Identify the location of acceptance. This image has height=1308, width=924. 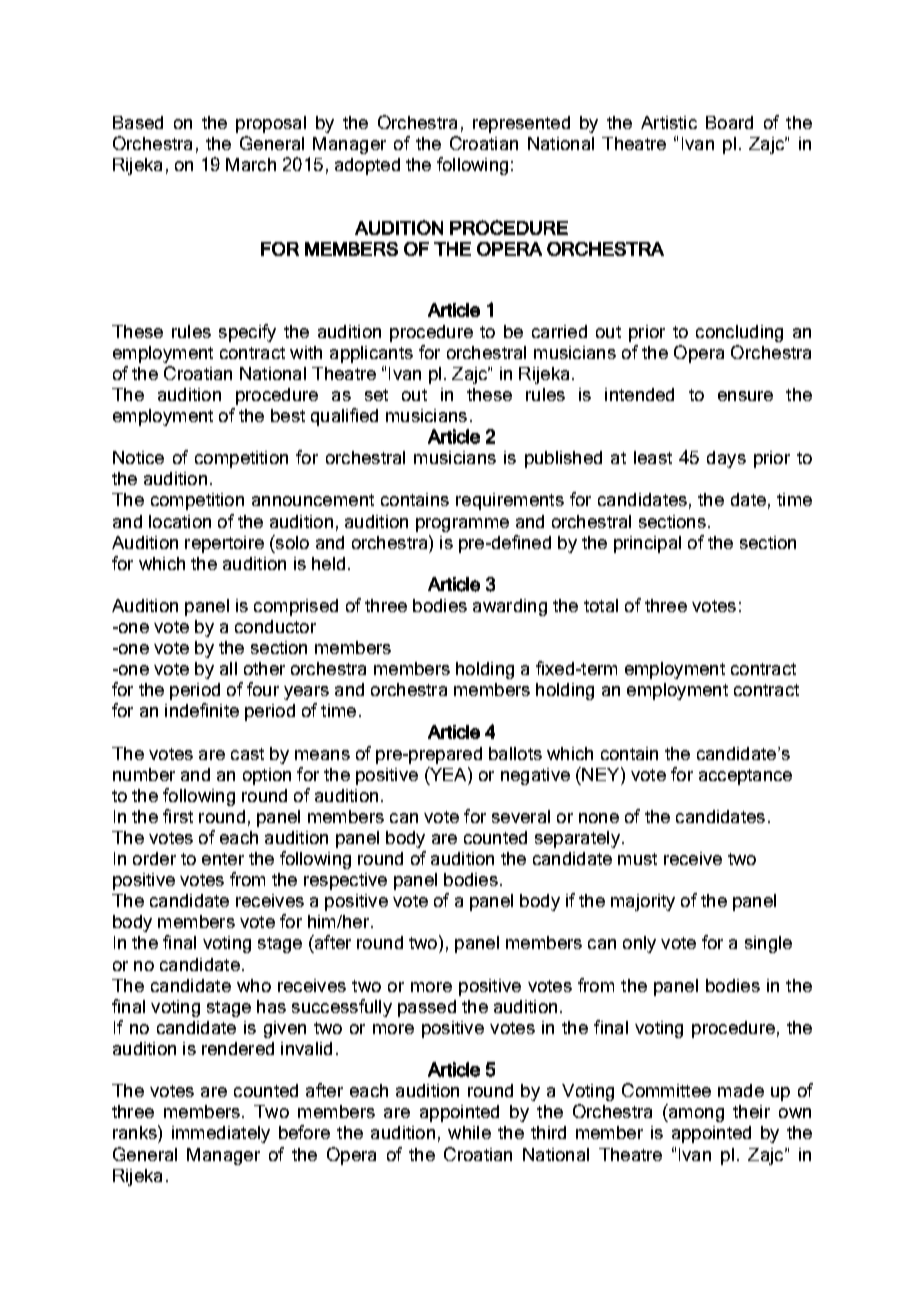
(745, 777).
